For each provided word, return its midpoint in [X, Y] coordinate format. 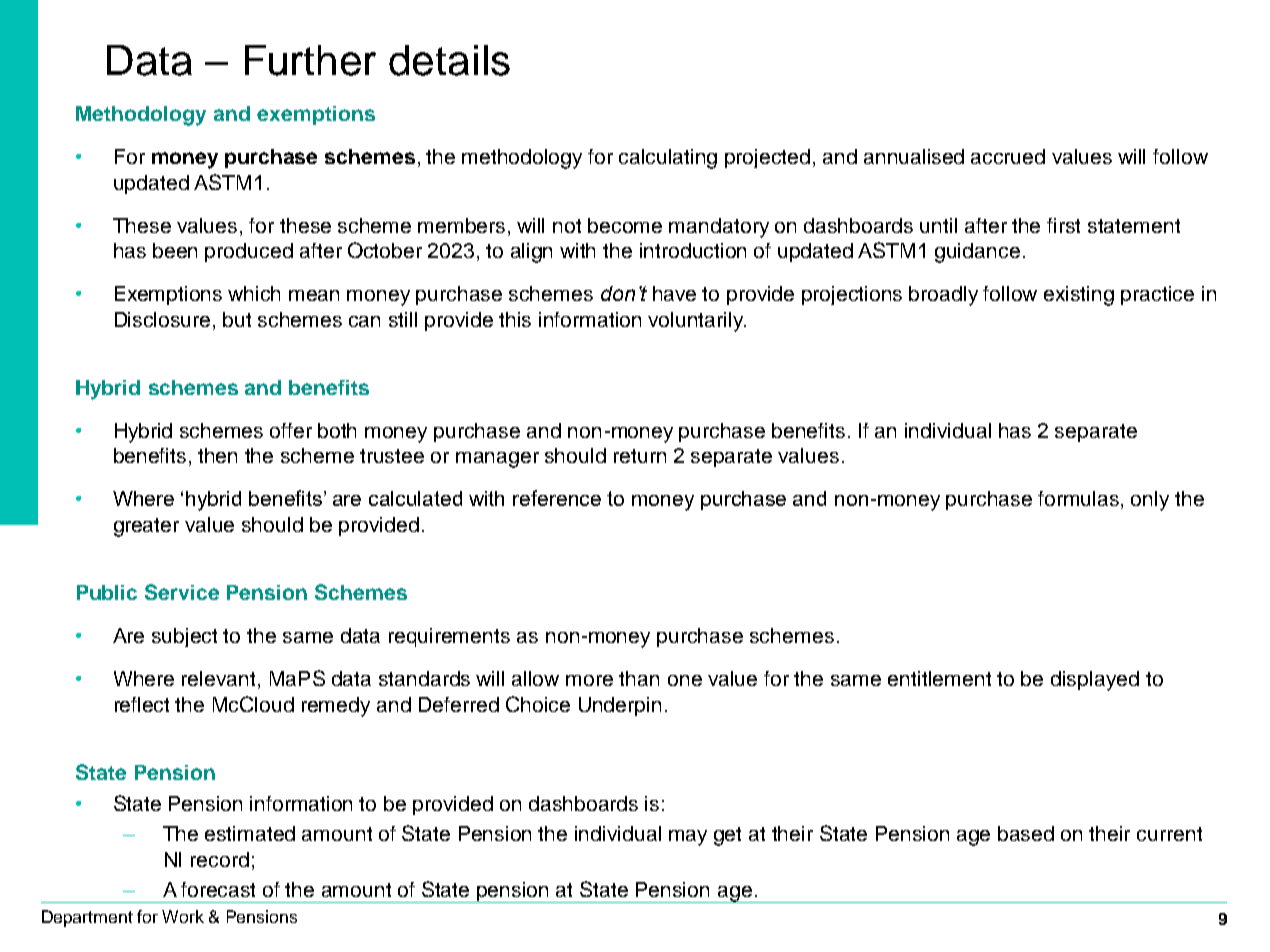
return [640, 456]
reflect [142, 704]
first [1063, 225]
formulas [1080, 500]
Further [310, 60]
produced [249, 252]
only [1150, 501]
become [625, 225]
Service [182, 592]
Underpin [620, 706]
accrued [1008, 156]
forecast [218, 889]
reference [557, 498]
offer [291, 430]
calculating [668, 159]
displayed [1095, 681]
